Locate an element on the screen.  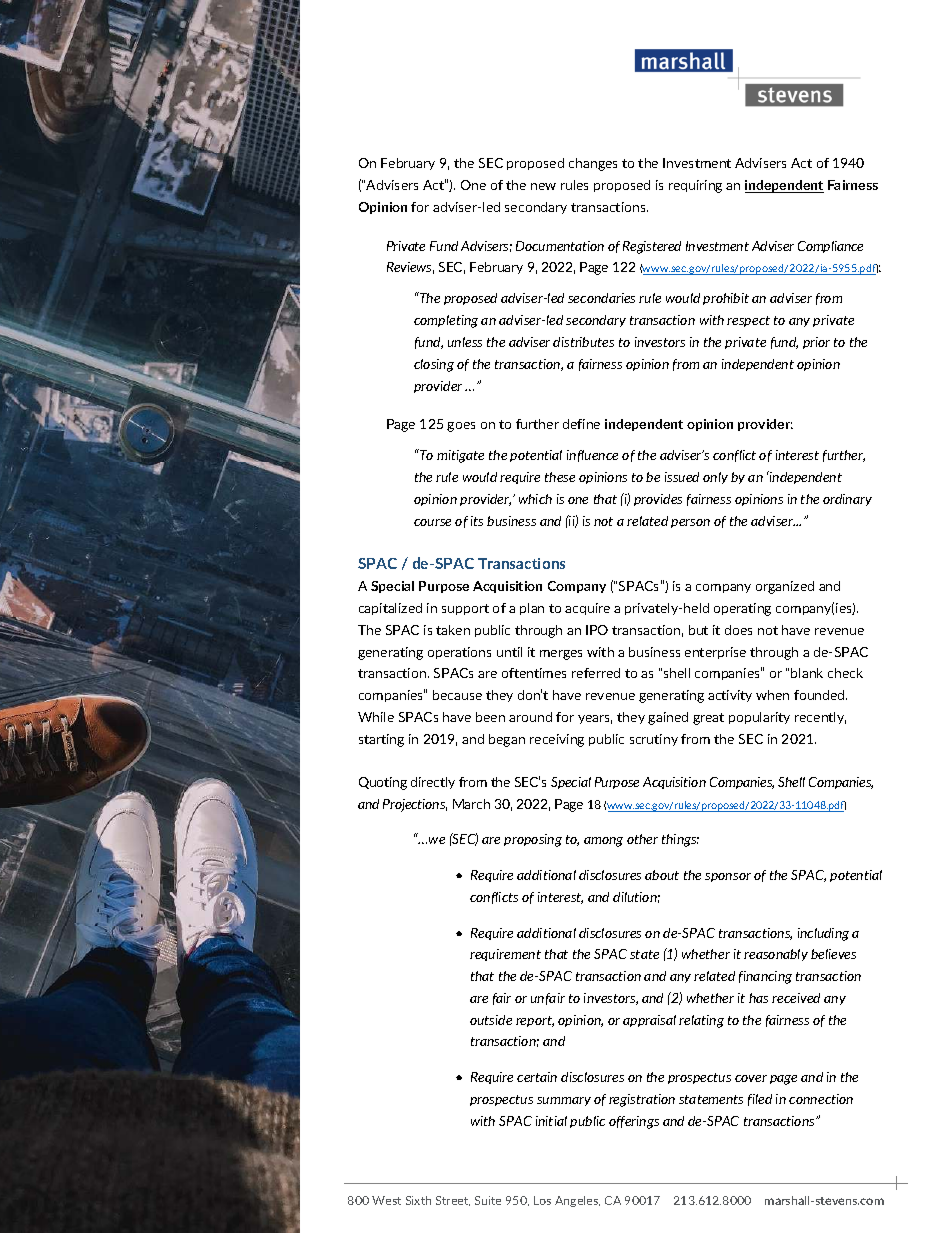
about is located at coordinates (662, 875).
